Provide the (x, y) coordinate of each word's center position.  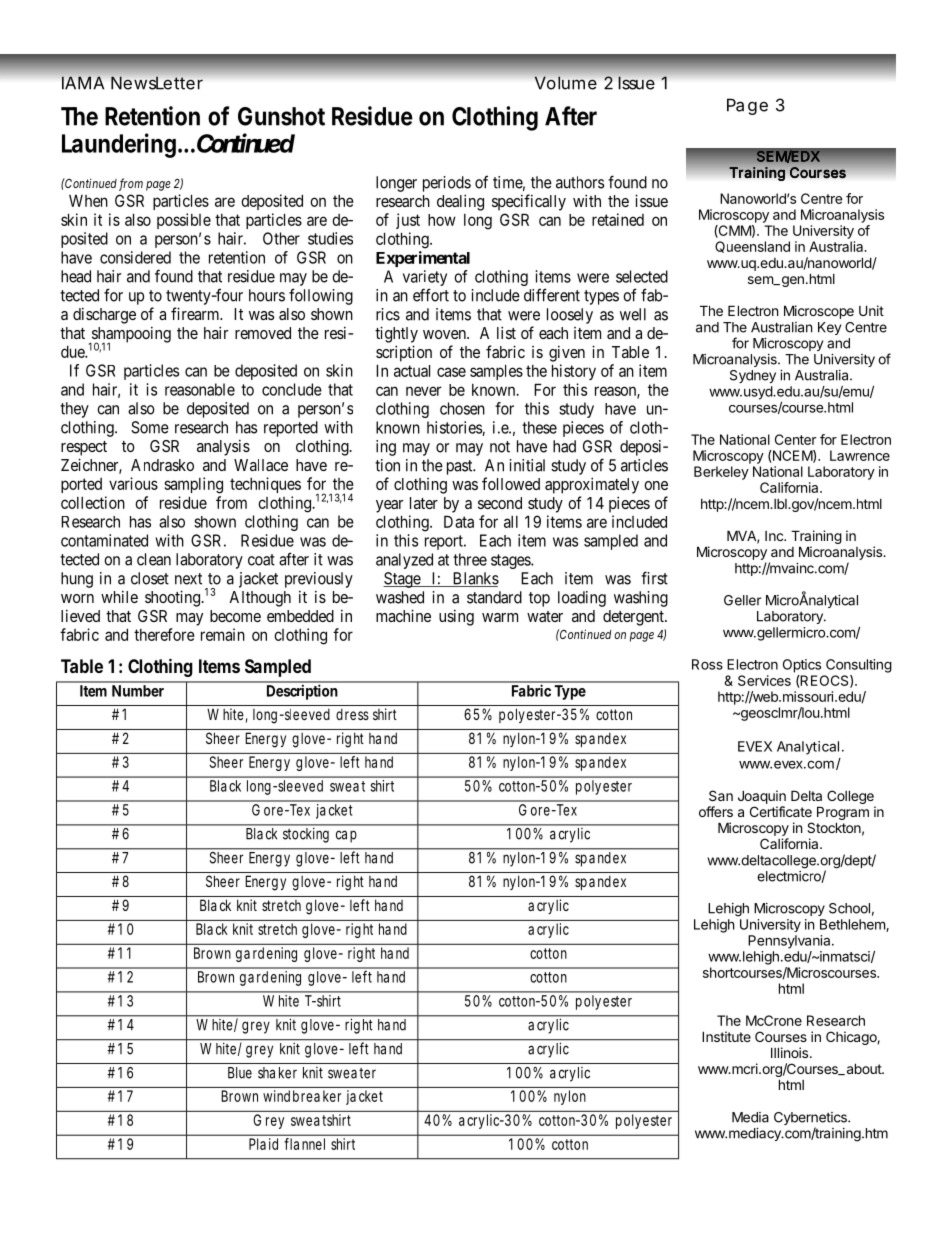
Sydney (753, 376)
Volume (566, 83)
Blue (240, 1073)
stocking (306, 835)
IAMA (83, 82)
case (451, 372)
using (456, 617)
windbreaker (302, 1096)
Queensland (752, 247)
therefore (164, 634)
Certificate (781, 811)
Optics (802, 666)
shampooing (130, 335)
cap (346, 836)
